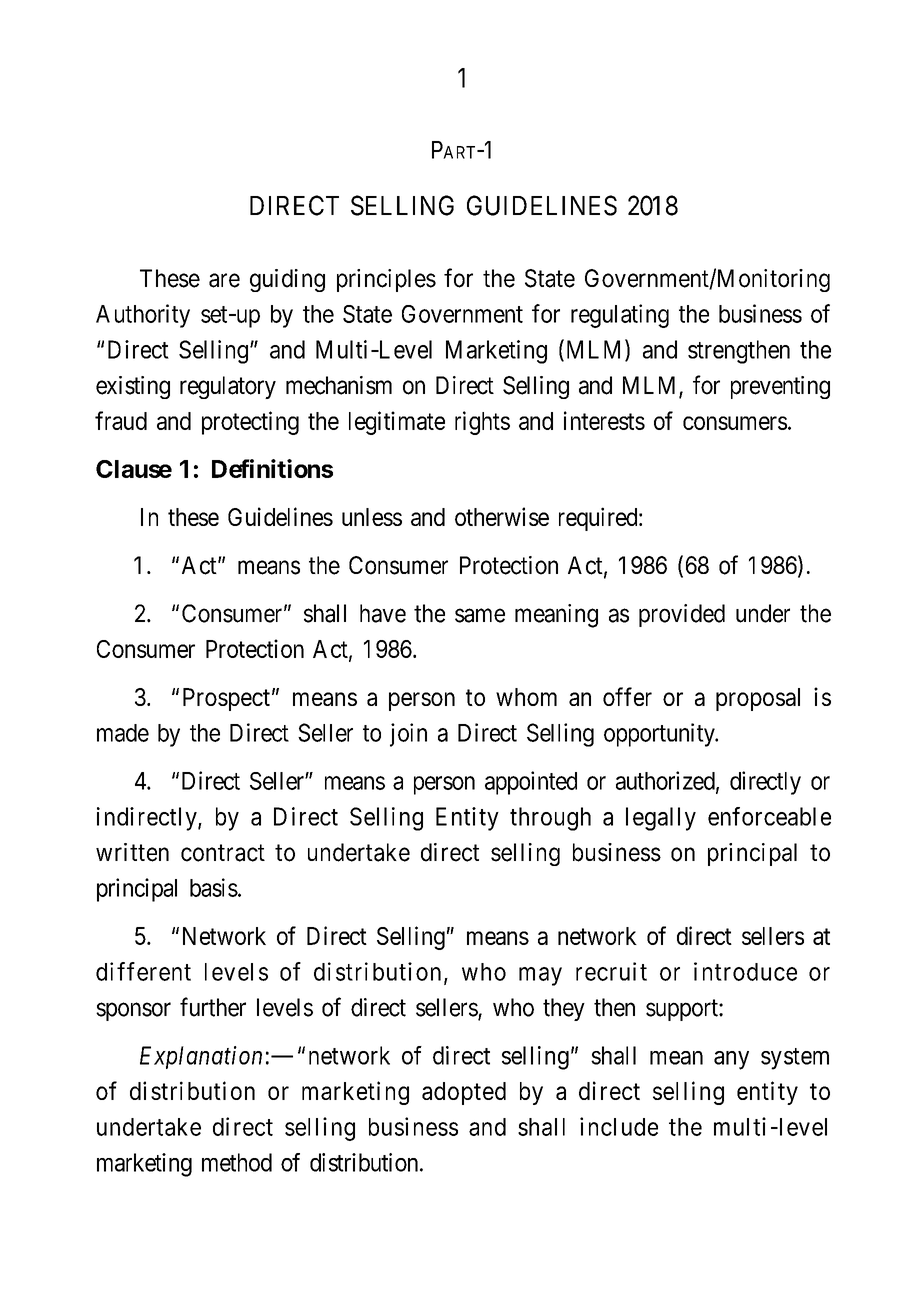  Describe the element at coordinates (224, 280) in the screenshot. I see `are` at that location.
